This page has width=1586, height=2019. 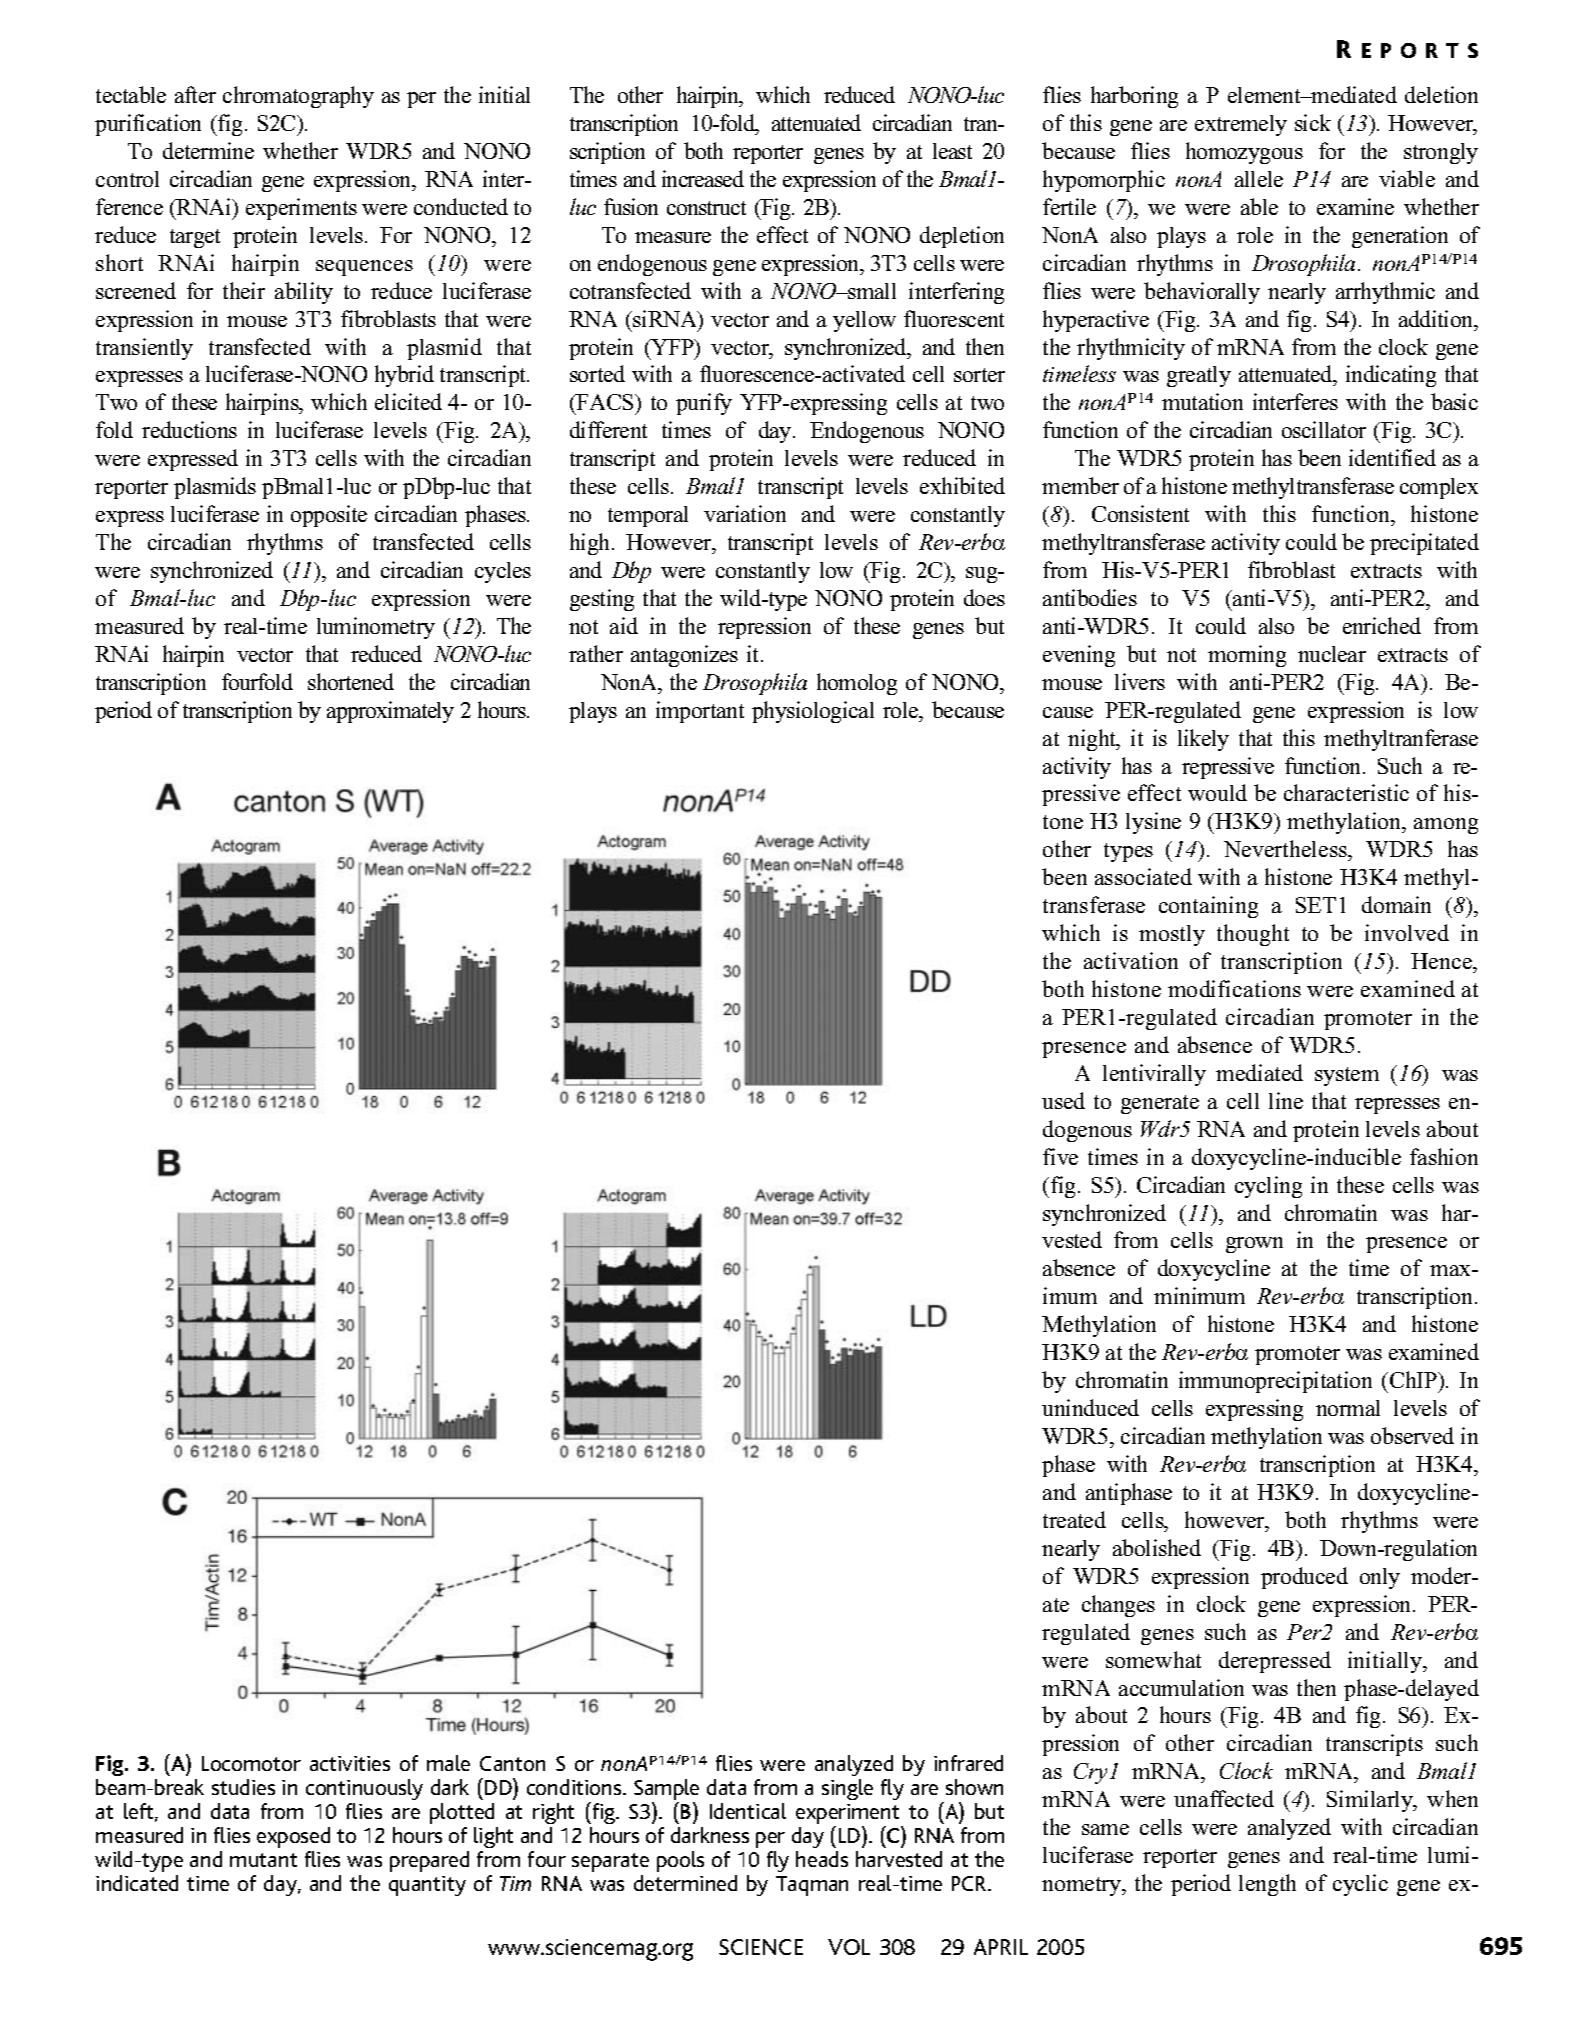 I want to click on increased, so click(x=703, y=178).
